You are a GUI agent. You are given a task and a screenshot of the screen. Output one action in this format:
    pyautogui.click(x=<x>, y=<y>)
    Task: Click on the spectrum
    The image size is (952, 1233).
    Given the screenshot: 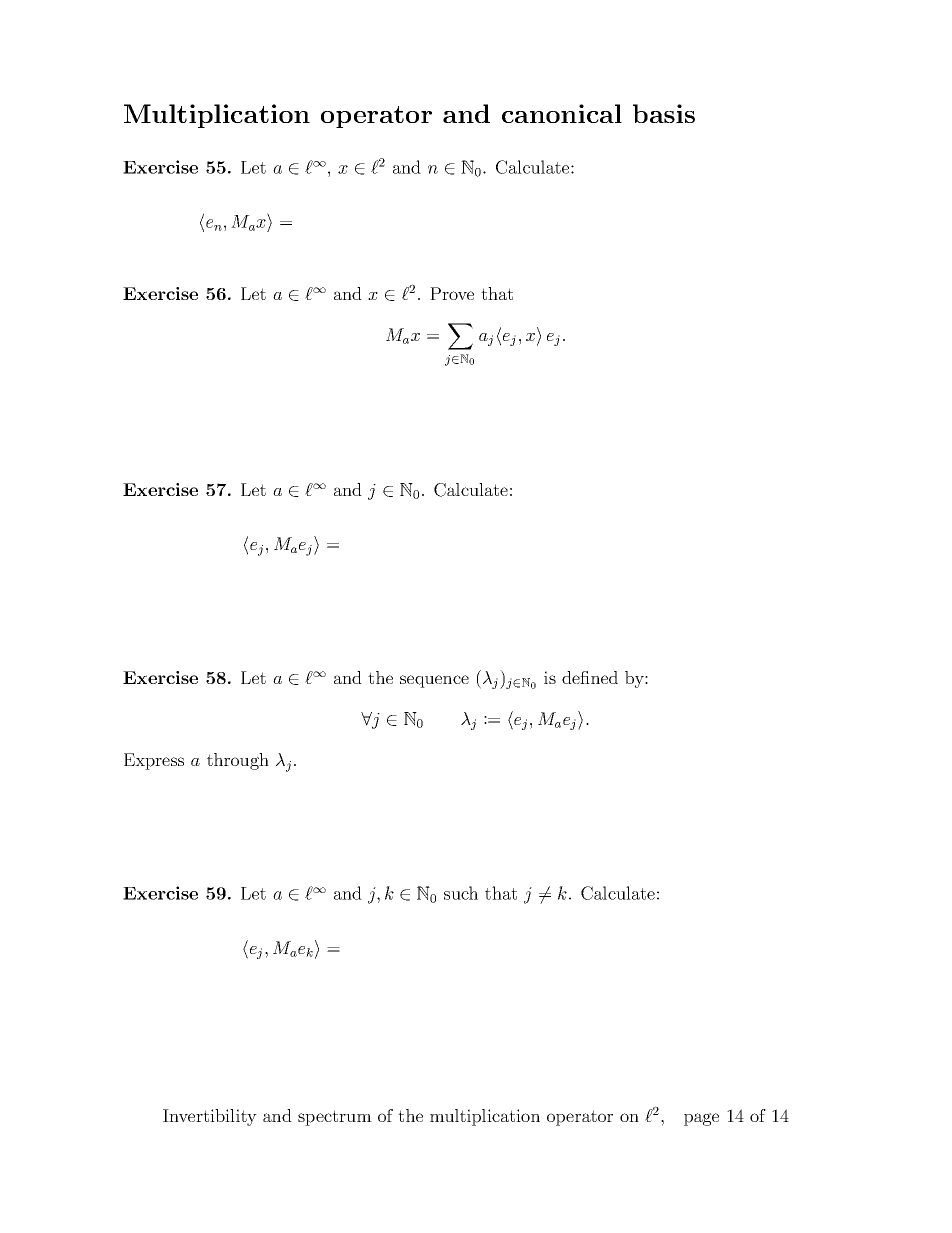 What is the action you would take?
    pyautogui.click(x=335, y=1118)
